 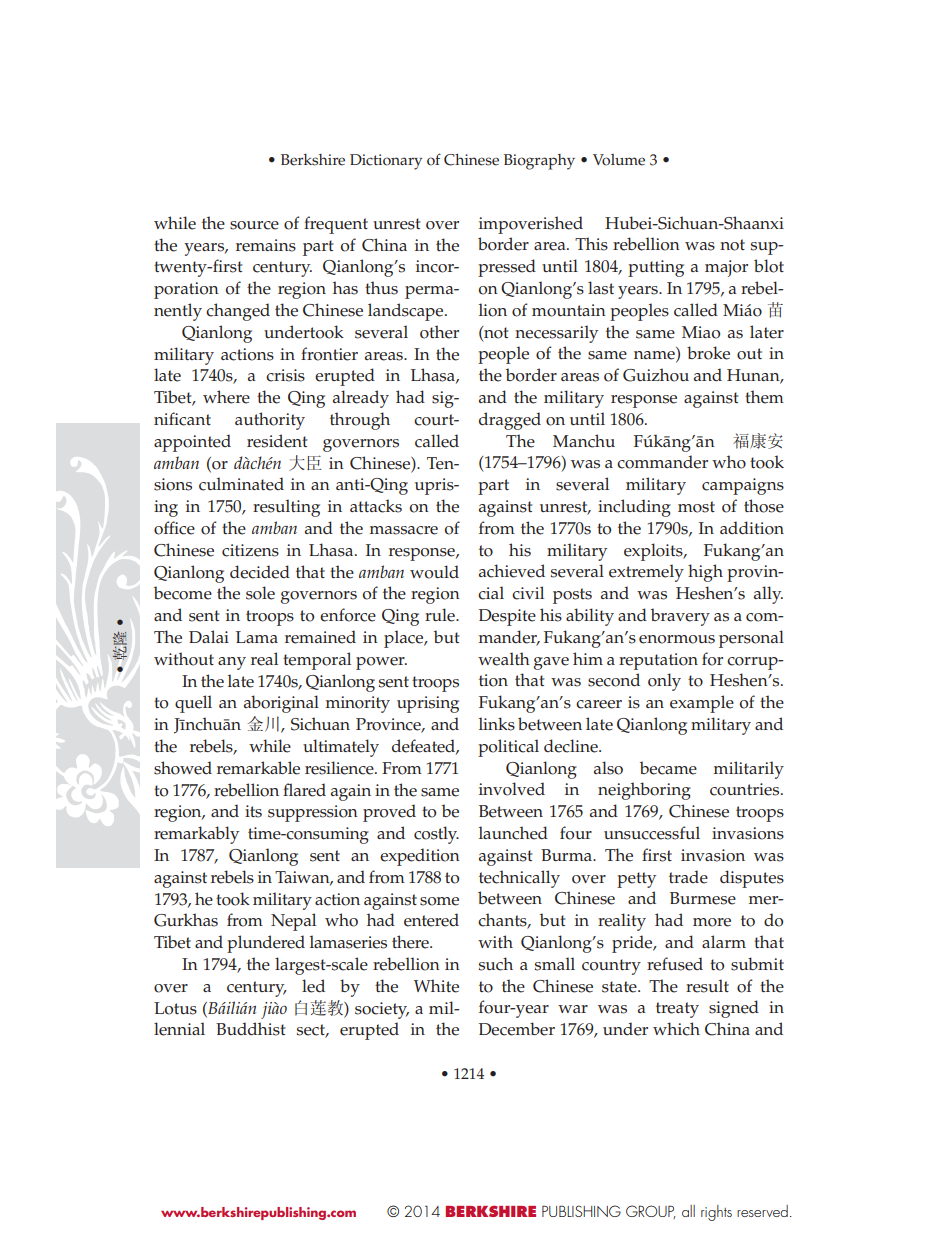 What do you see at coordinates (712, 922) in the document?
I see `more` at bounding box center [712, 922].
